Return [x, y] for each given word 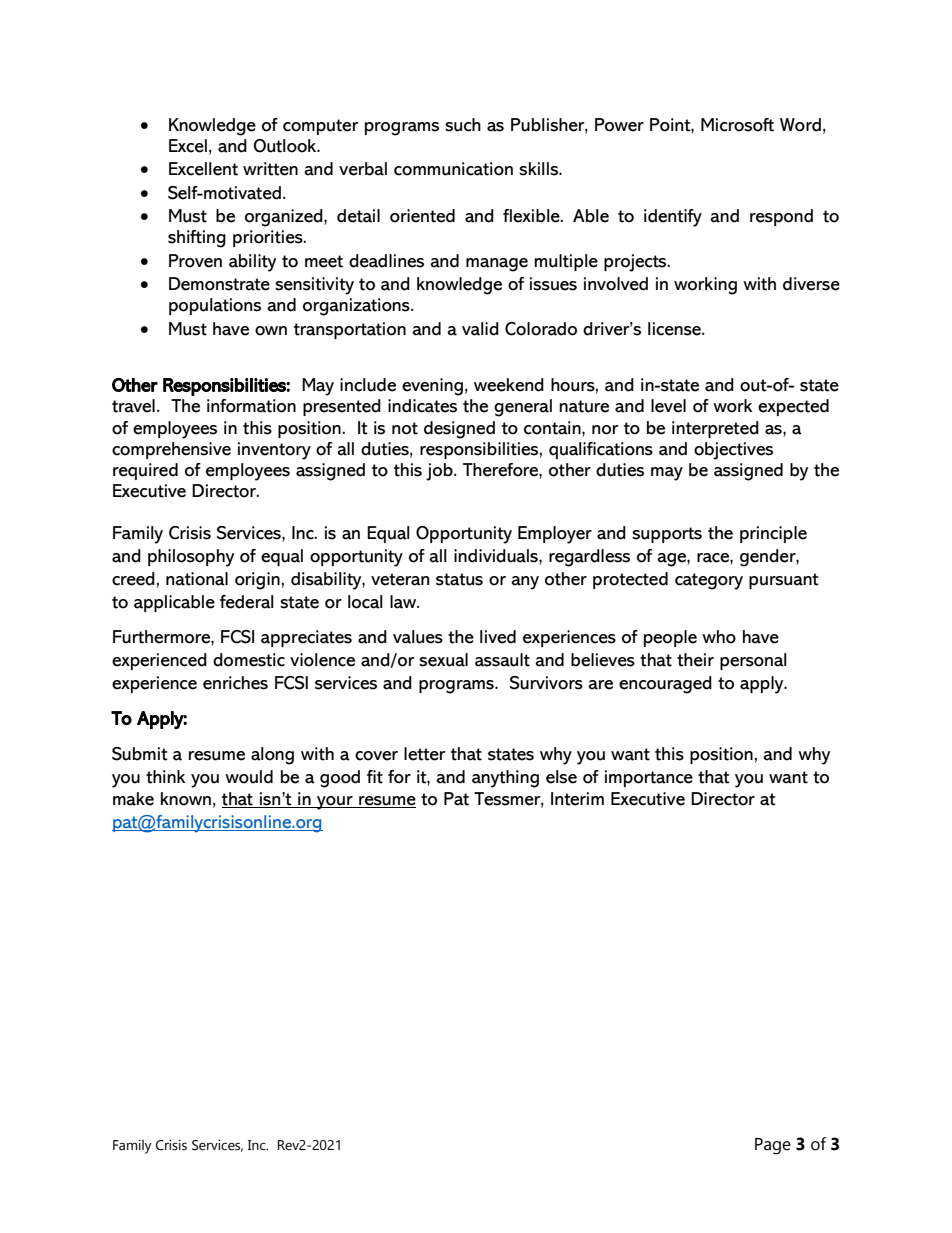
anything [505, 779]
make [133, 799]
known [186, 799]
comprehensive [171, 450]
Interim [577, 799]
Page [773, 1146]
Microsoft [737, 125]
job [440, 472]
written [270, 169]
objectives [733, 451]
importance [649, 778]
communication [453, 169]
